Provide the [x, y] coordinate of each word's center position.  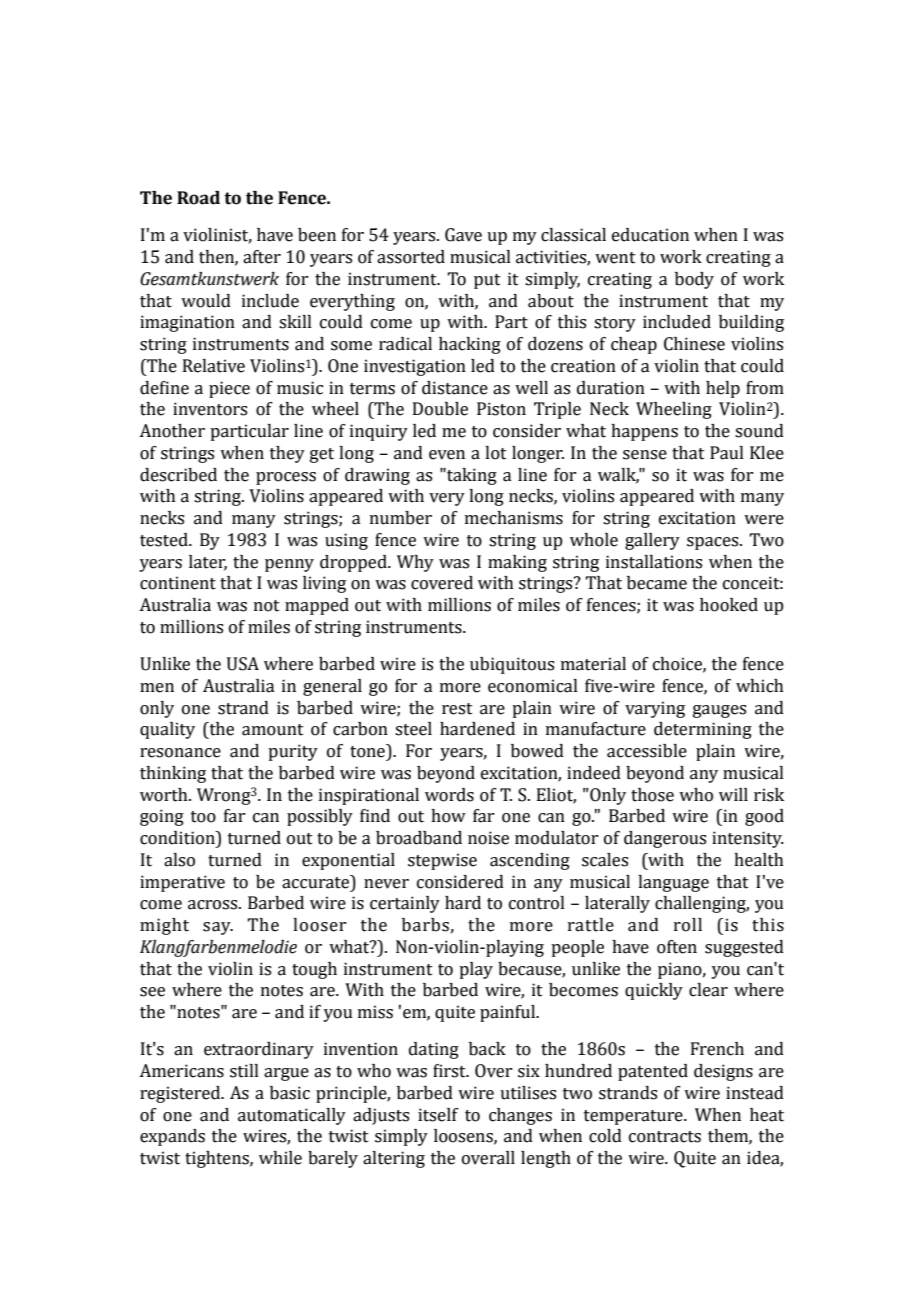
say [218, 928]
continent [178, 583]
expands [172, 1137]
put [487, 281]
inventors [210, 409]
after [262, 257]
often [677, 947]
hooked [729, 605]
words [449, 795]
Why [415, 563]
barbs [425, 925]
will [733, 794]
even [447, 455]
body [694, 280]
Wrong [224, 796]
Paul [727, 453]
